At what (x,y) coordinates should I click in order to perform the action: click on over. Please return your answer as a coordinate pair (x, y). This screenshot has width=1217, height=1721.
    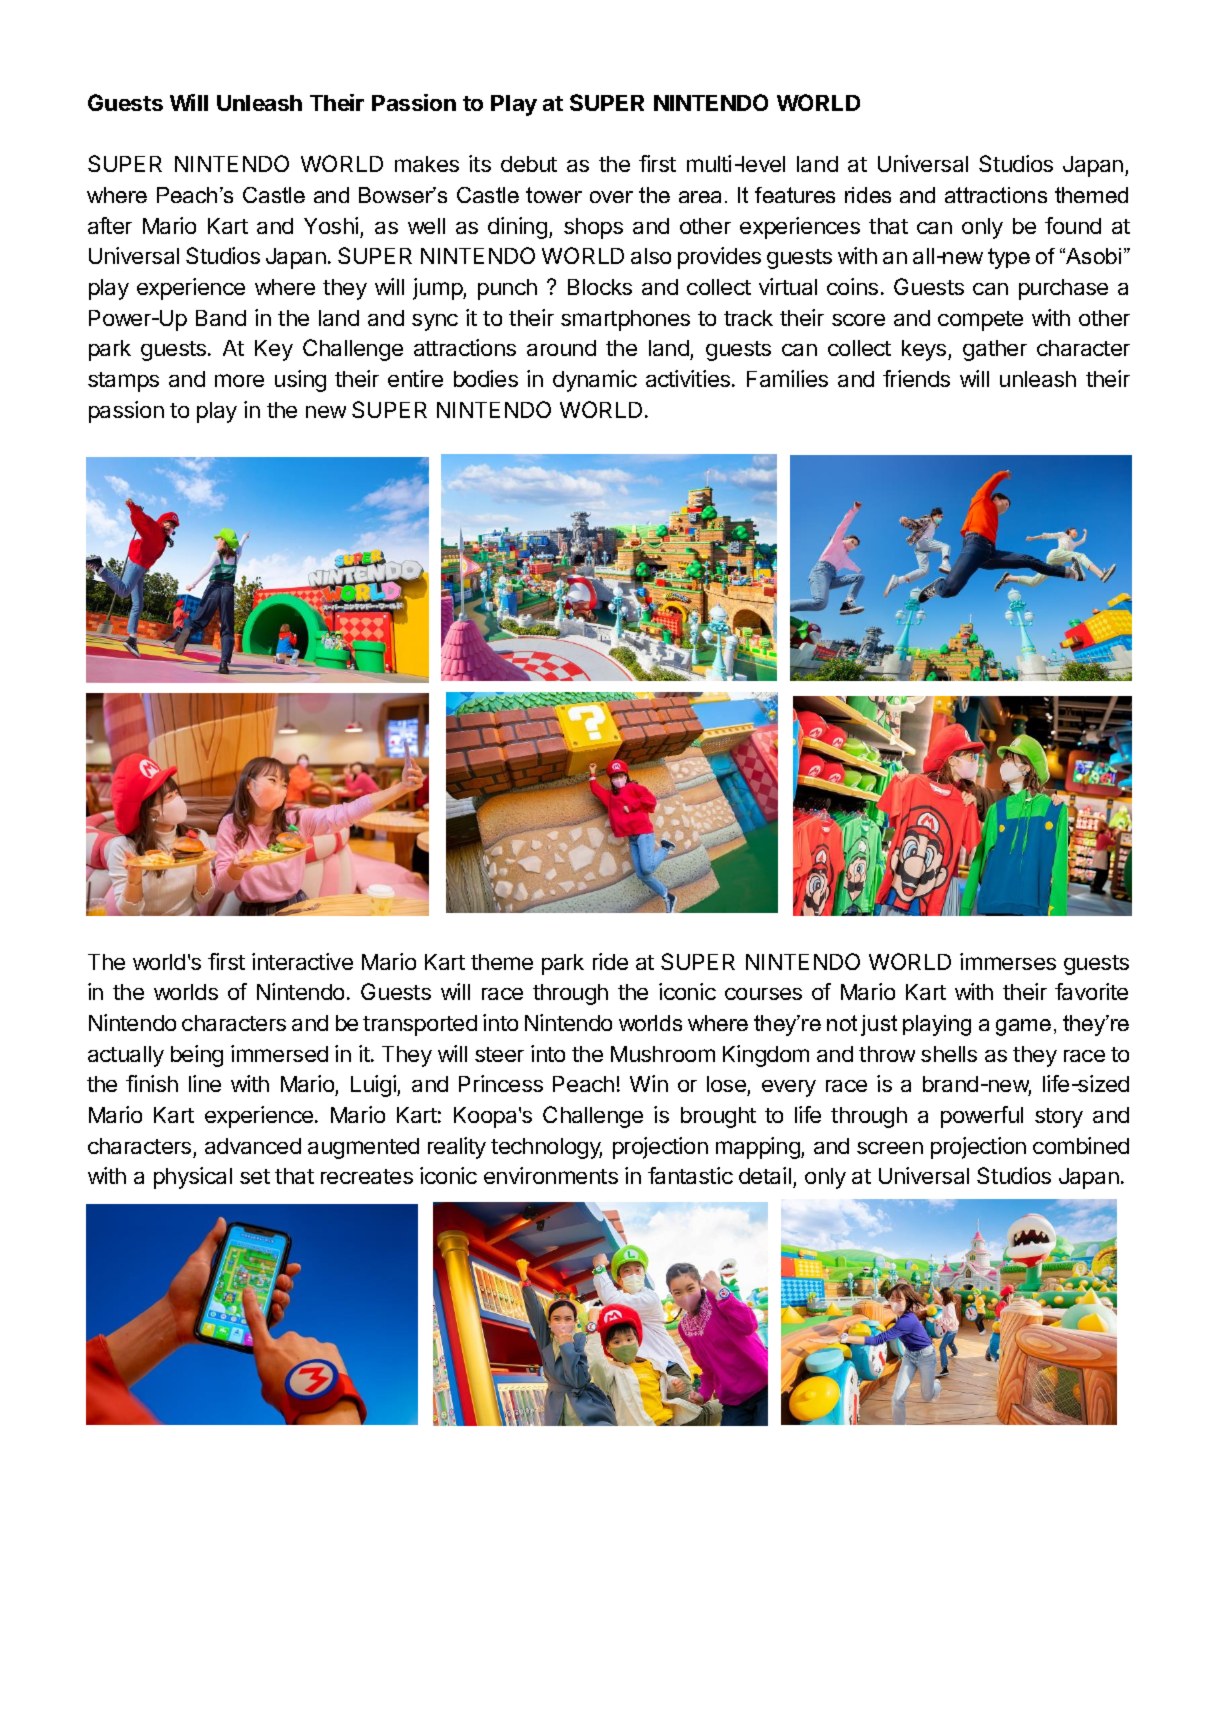
    Looking at the image, I should click on (611, 197).
